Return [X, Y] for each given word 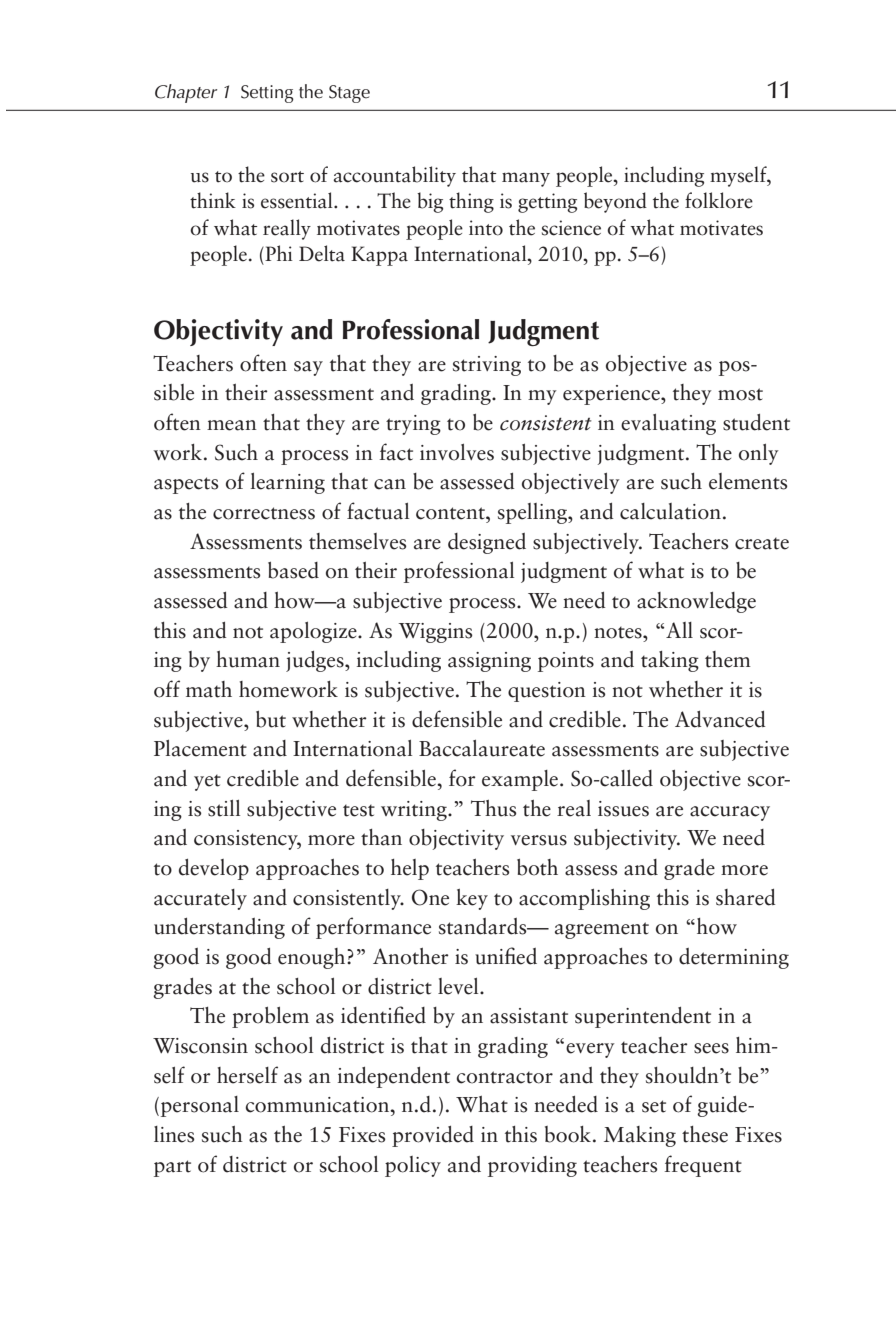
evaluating [668, 424]
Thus [493, 808]
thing [471, 202]
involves [457, 452]
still [224, 808]
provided [433, 1136]
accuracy [730, 813]
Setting [267, 94]
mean [232, 425]
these [705, 1134]
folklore [719, 200]
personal [200, 1106]
